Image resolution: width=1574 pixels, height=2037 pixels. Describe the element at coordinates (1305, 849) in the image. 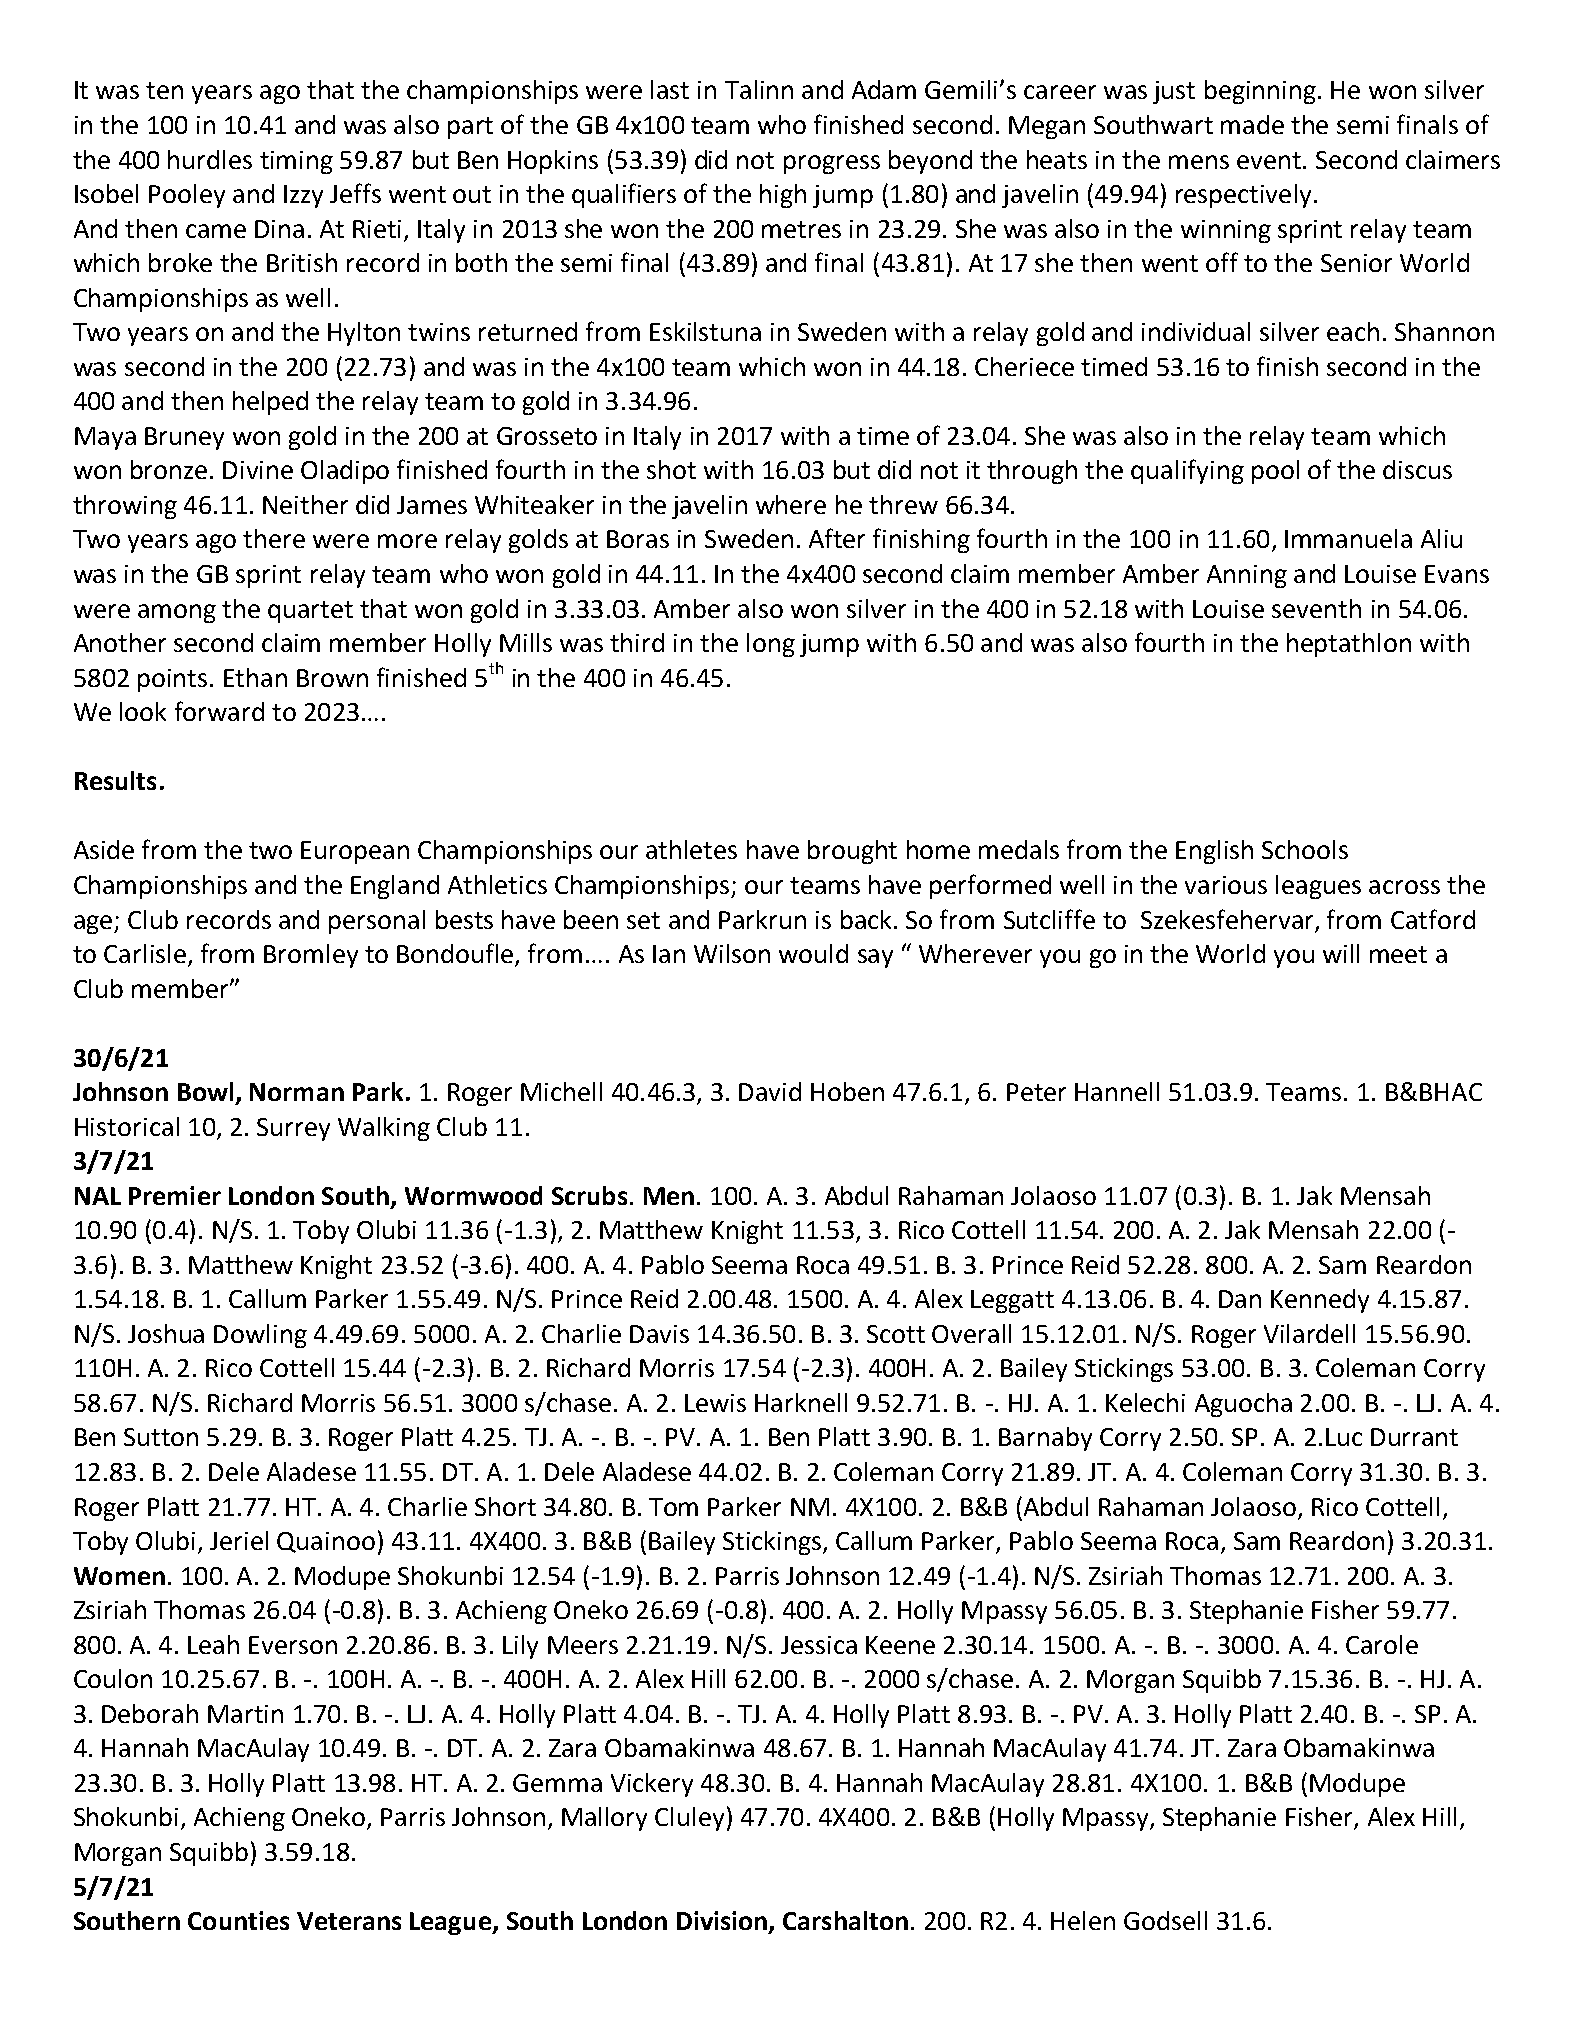

I see `Schools` at that location.
